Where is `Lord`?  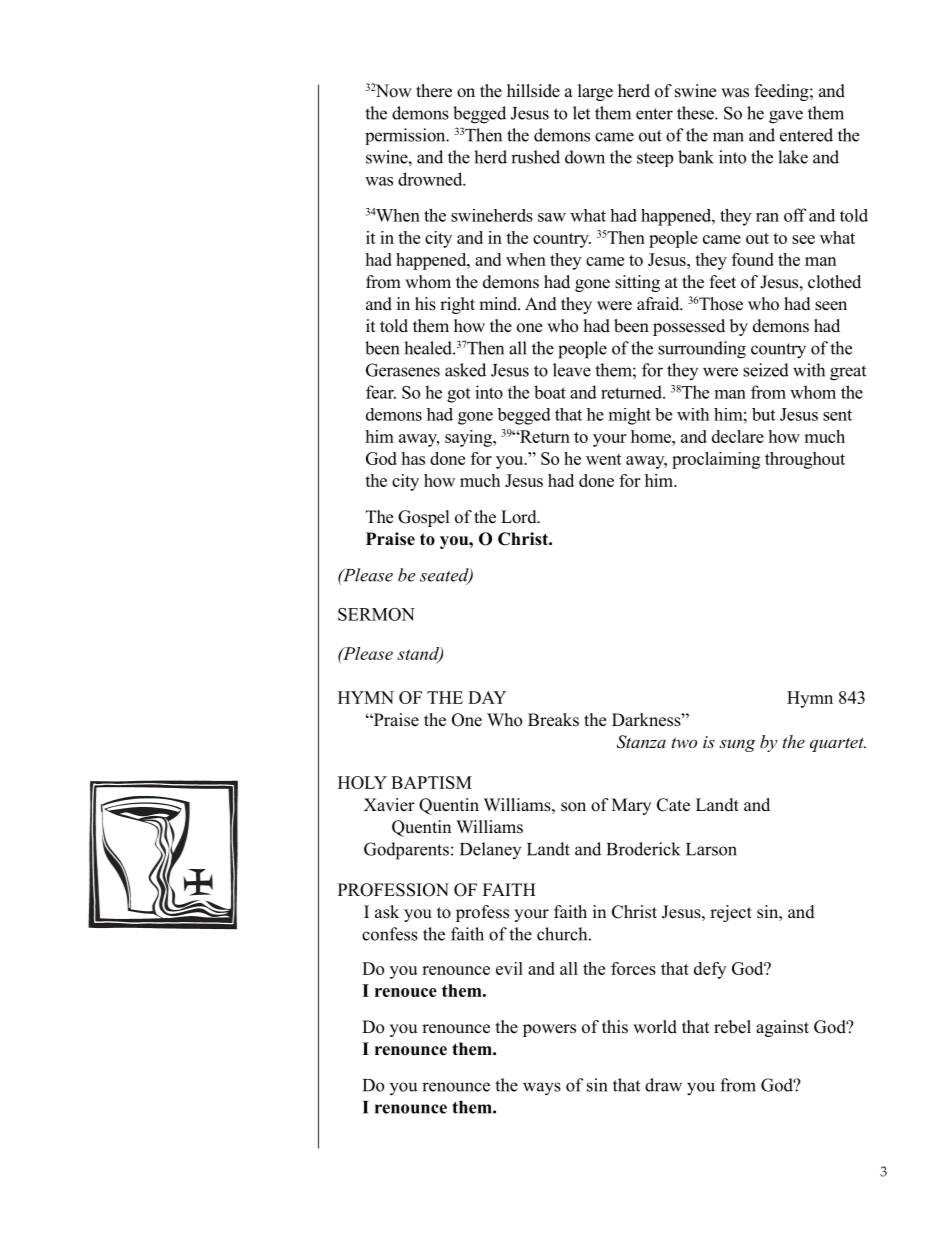 Lord is located at coordinates (520, 517).
